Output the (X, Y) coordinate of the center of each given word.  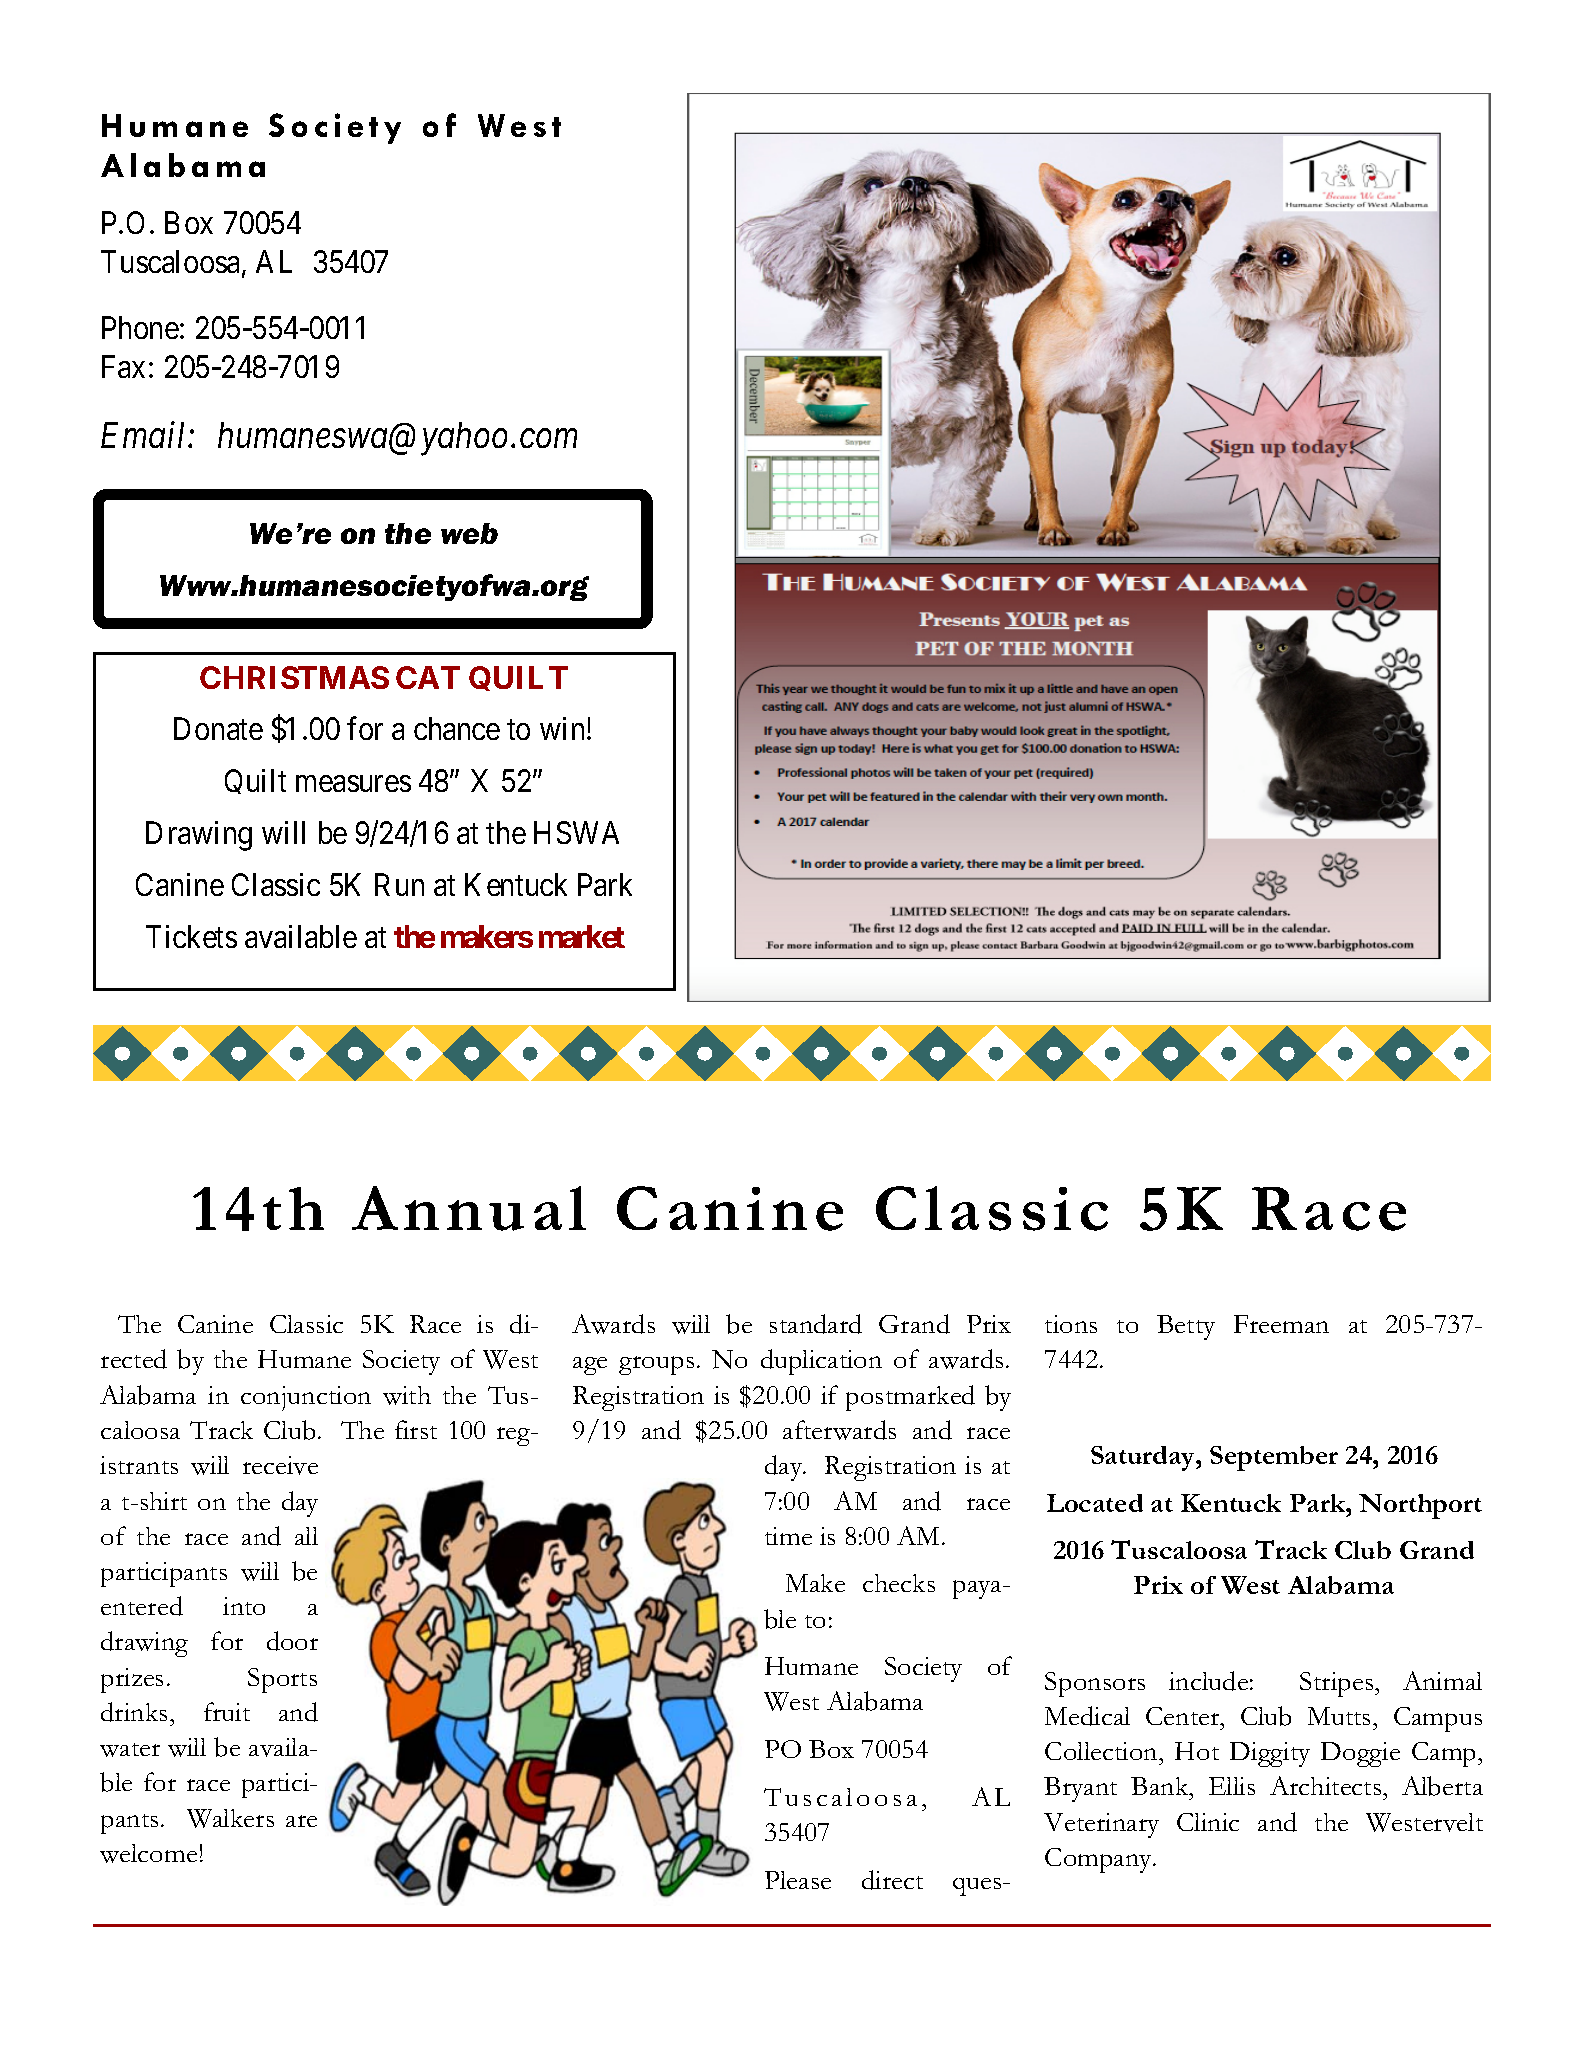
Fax (123, 367)
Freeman (1281, 1324)
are (301, 1821)
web (469, 533)
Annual (469, 1208)
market (582, 936)
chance (457, 728)
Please (798, 1880)
